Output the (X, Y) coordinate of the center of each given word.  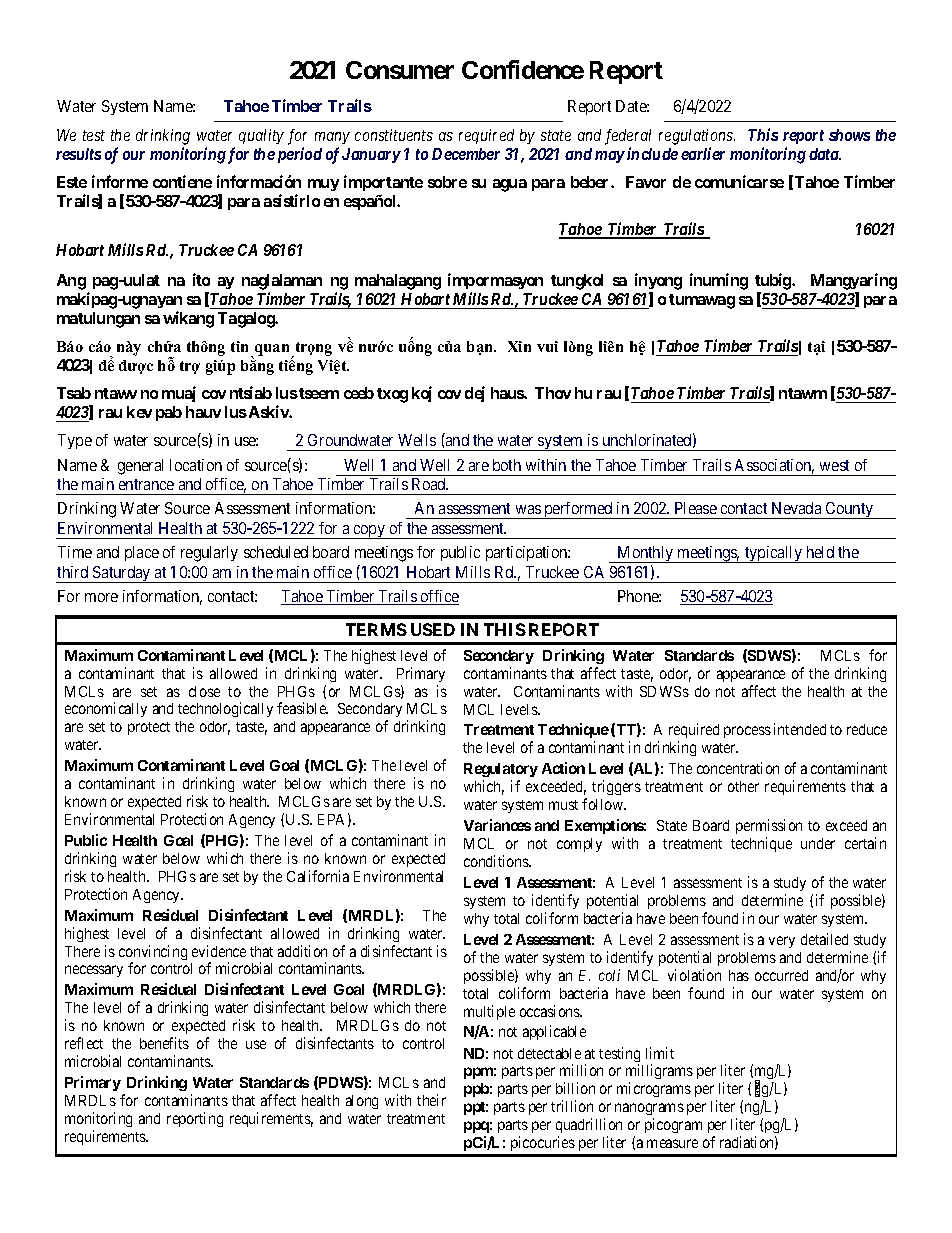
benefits (164, 1043)
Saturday (122, 574)
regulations (697, 137)
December (466, 154)
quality (261, 136)
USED (433, 629)
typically (773, 554)
